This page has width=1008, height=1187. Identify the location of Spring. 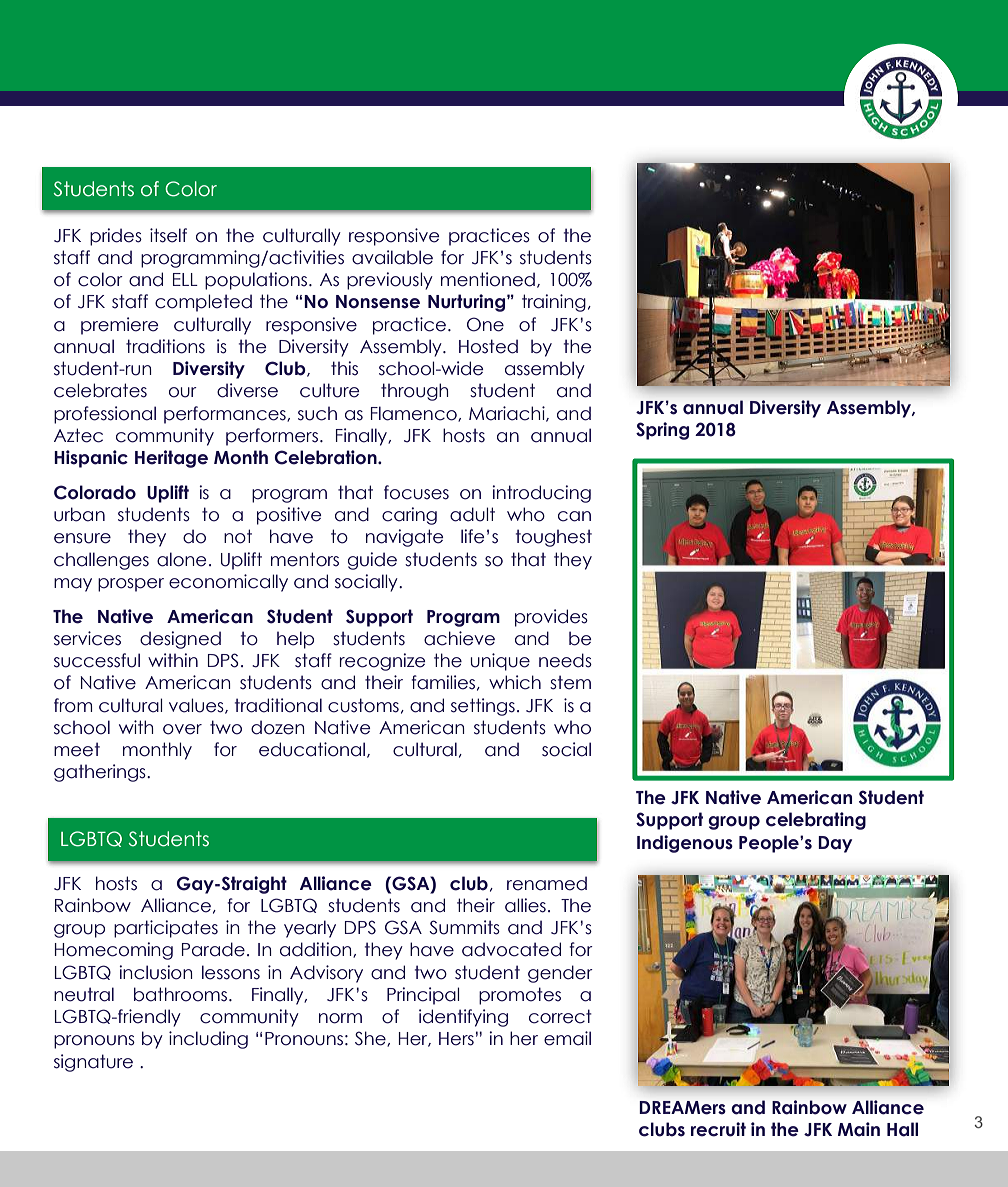
(662, 431).
